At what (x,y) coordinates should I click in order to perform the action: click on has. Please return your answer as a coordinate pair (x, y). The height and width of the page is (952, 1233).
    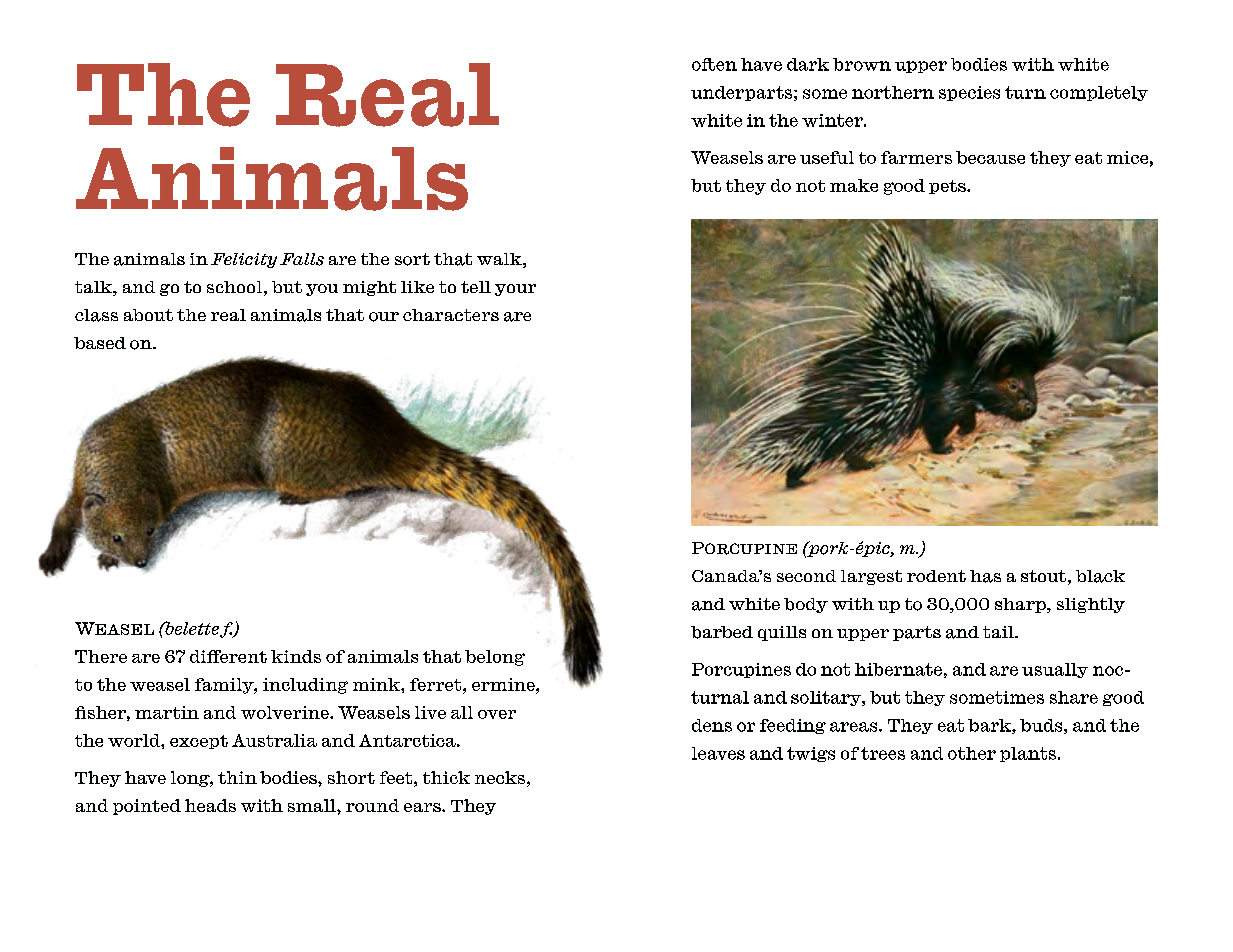
    Looking at the image, I should click on (985, 576).
